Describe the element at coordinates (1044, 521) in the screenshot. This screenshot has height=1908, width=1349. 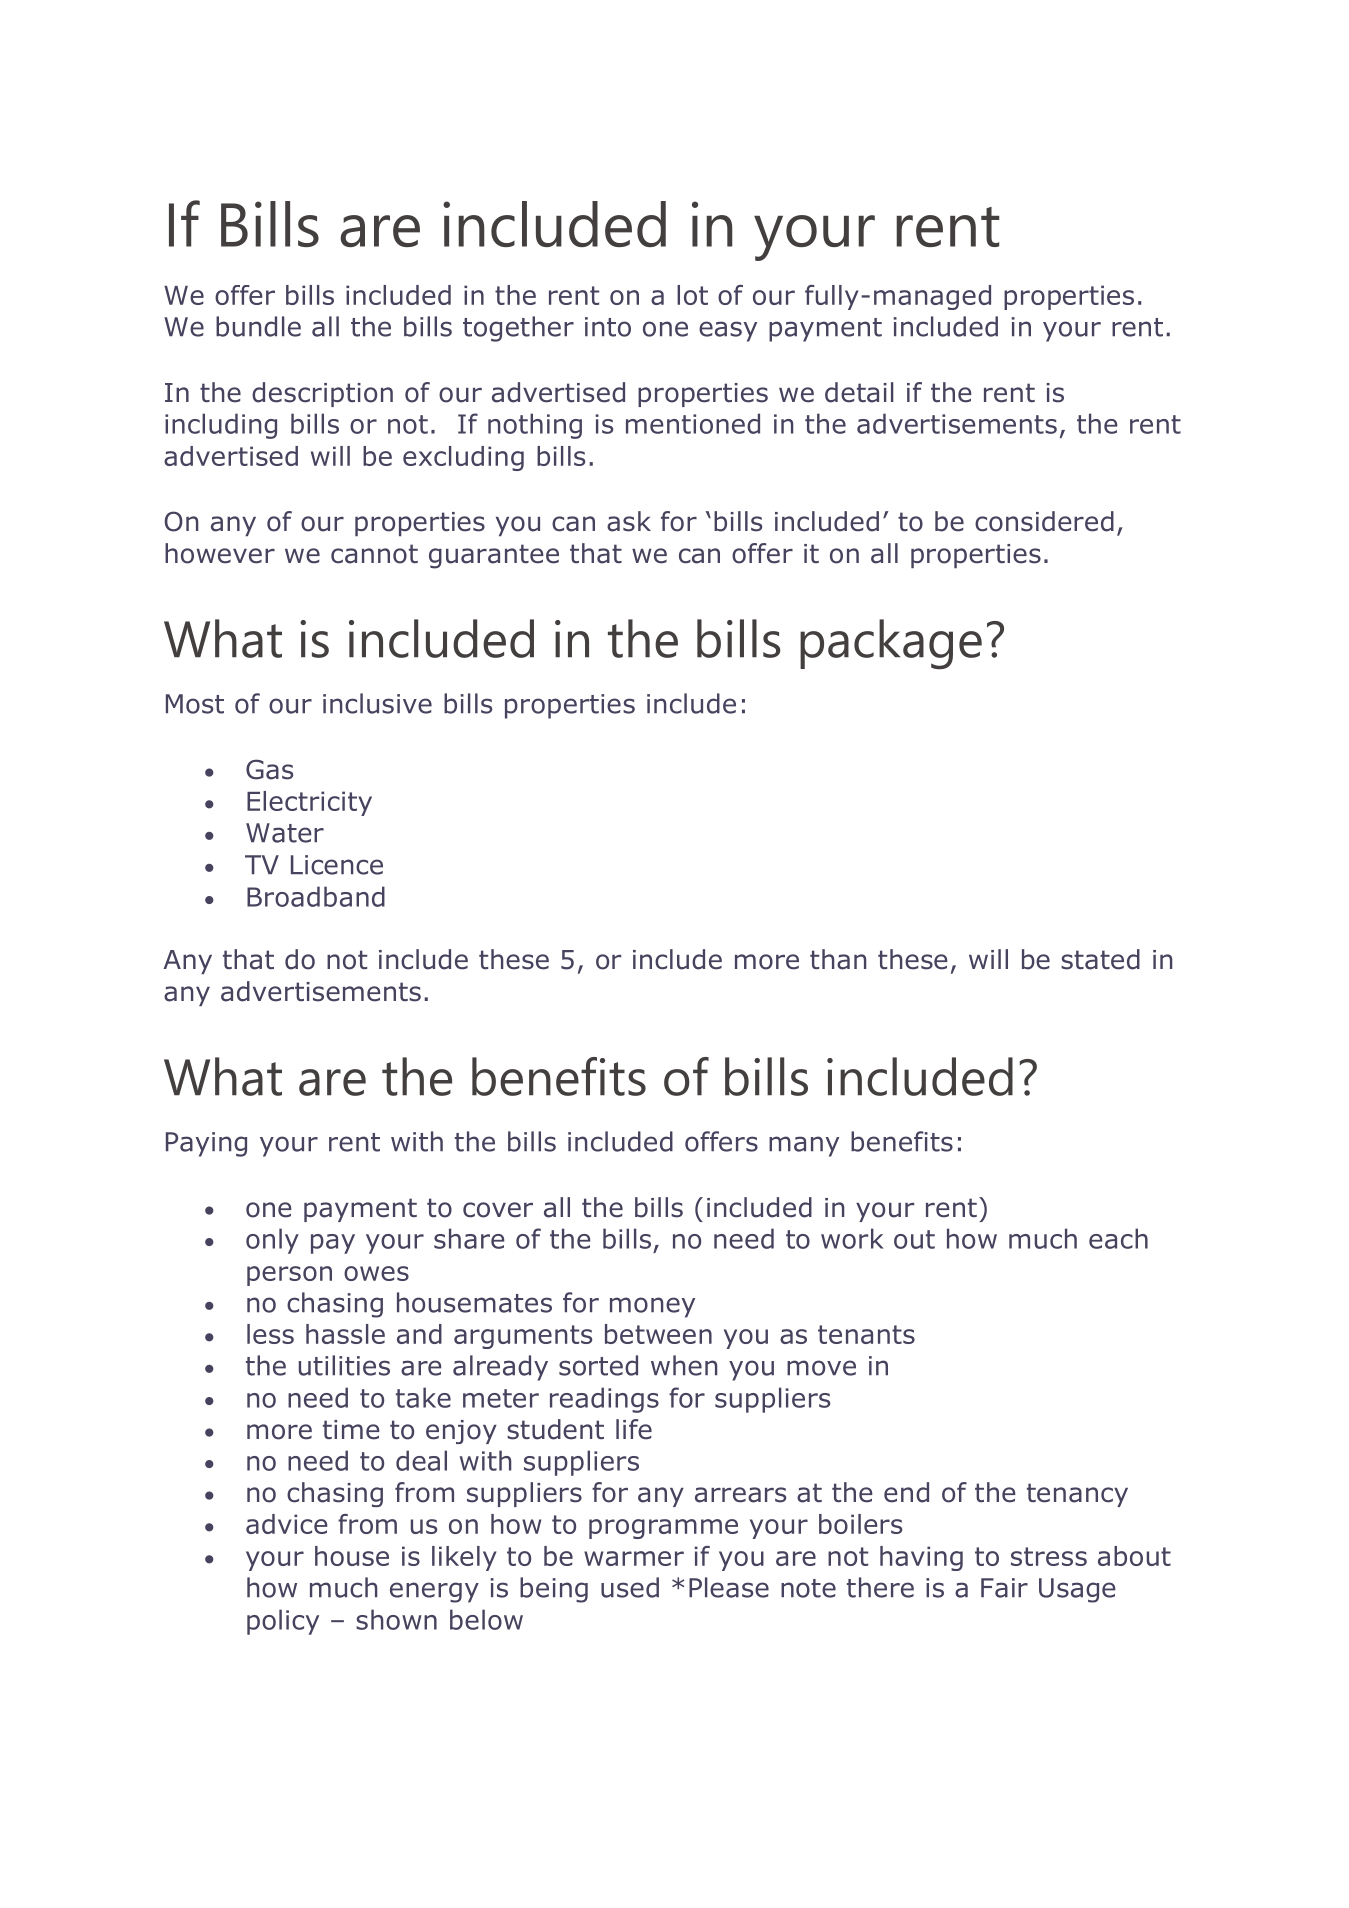
I see `considered` at that location.
